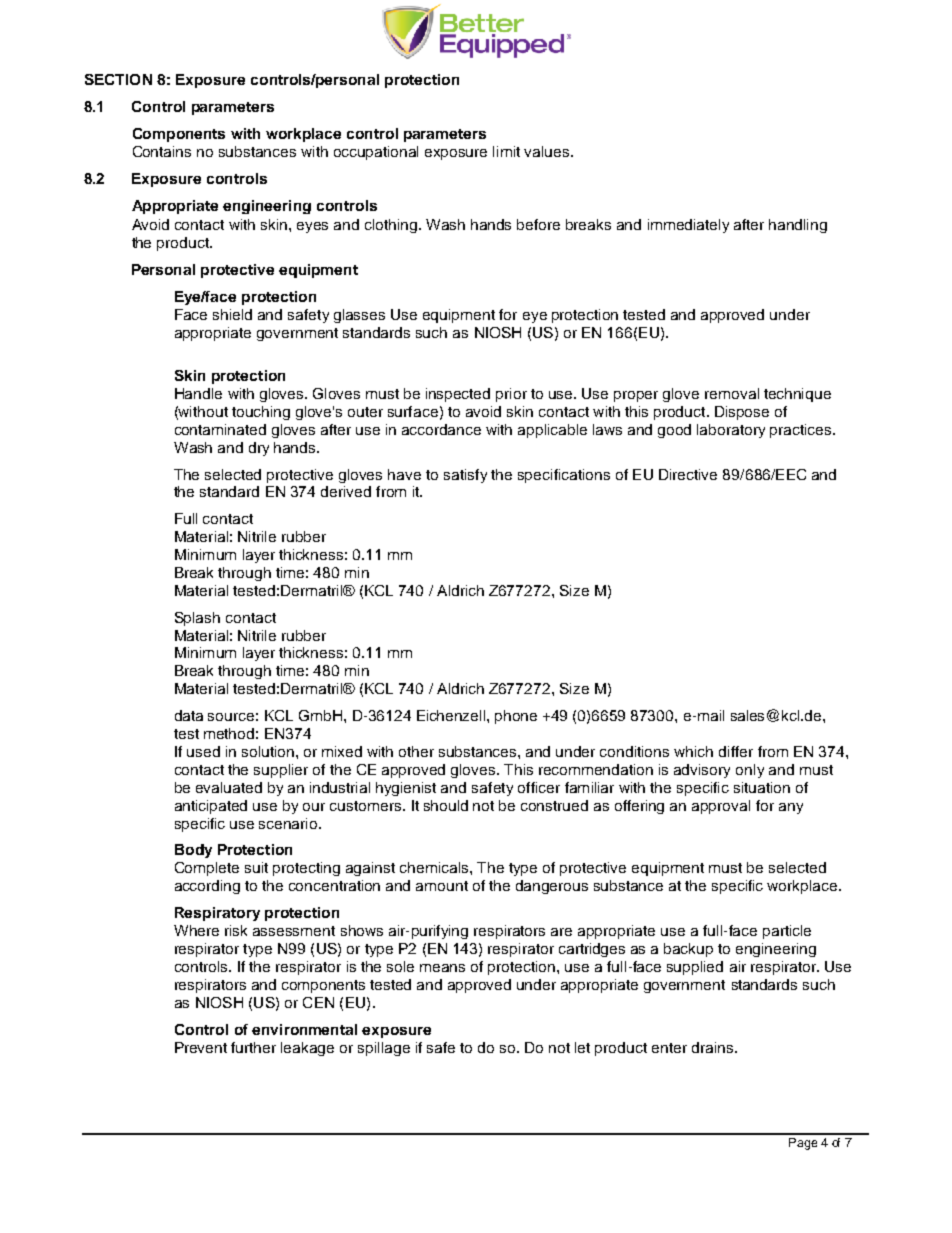 The width and height of the document is (952, 1233). What do you see at coordinates (458, 395) in the document?
I see `inspected` at bounding box center [458, 395].
